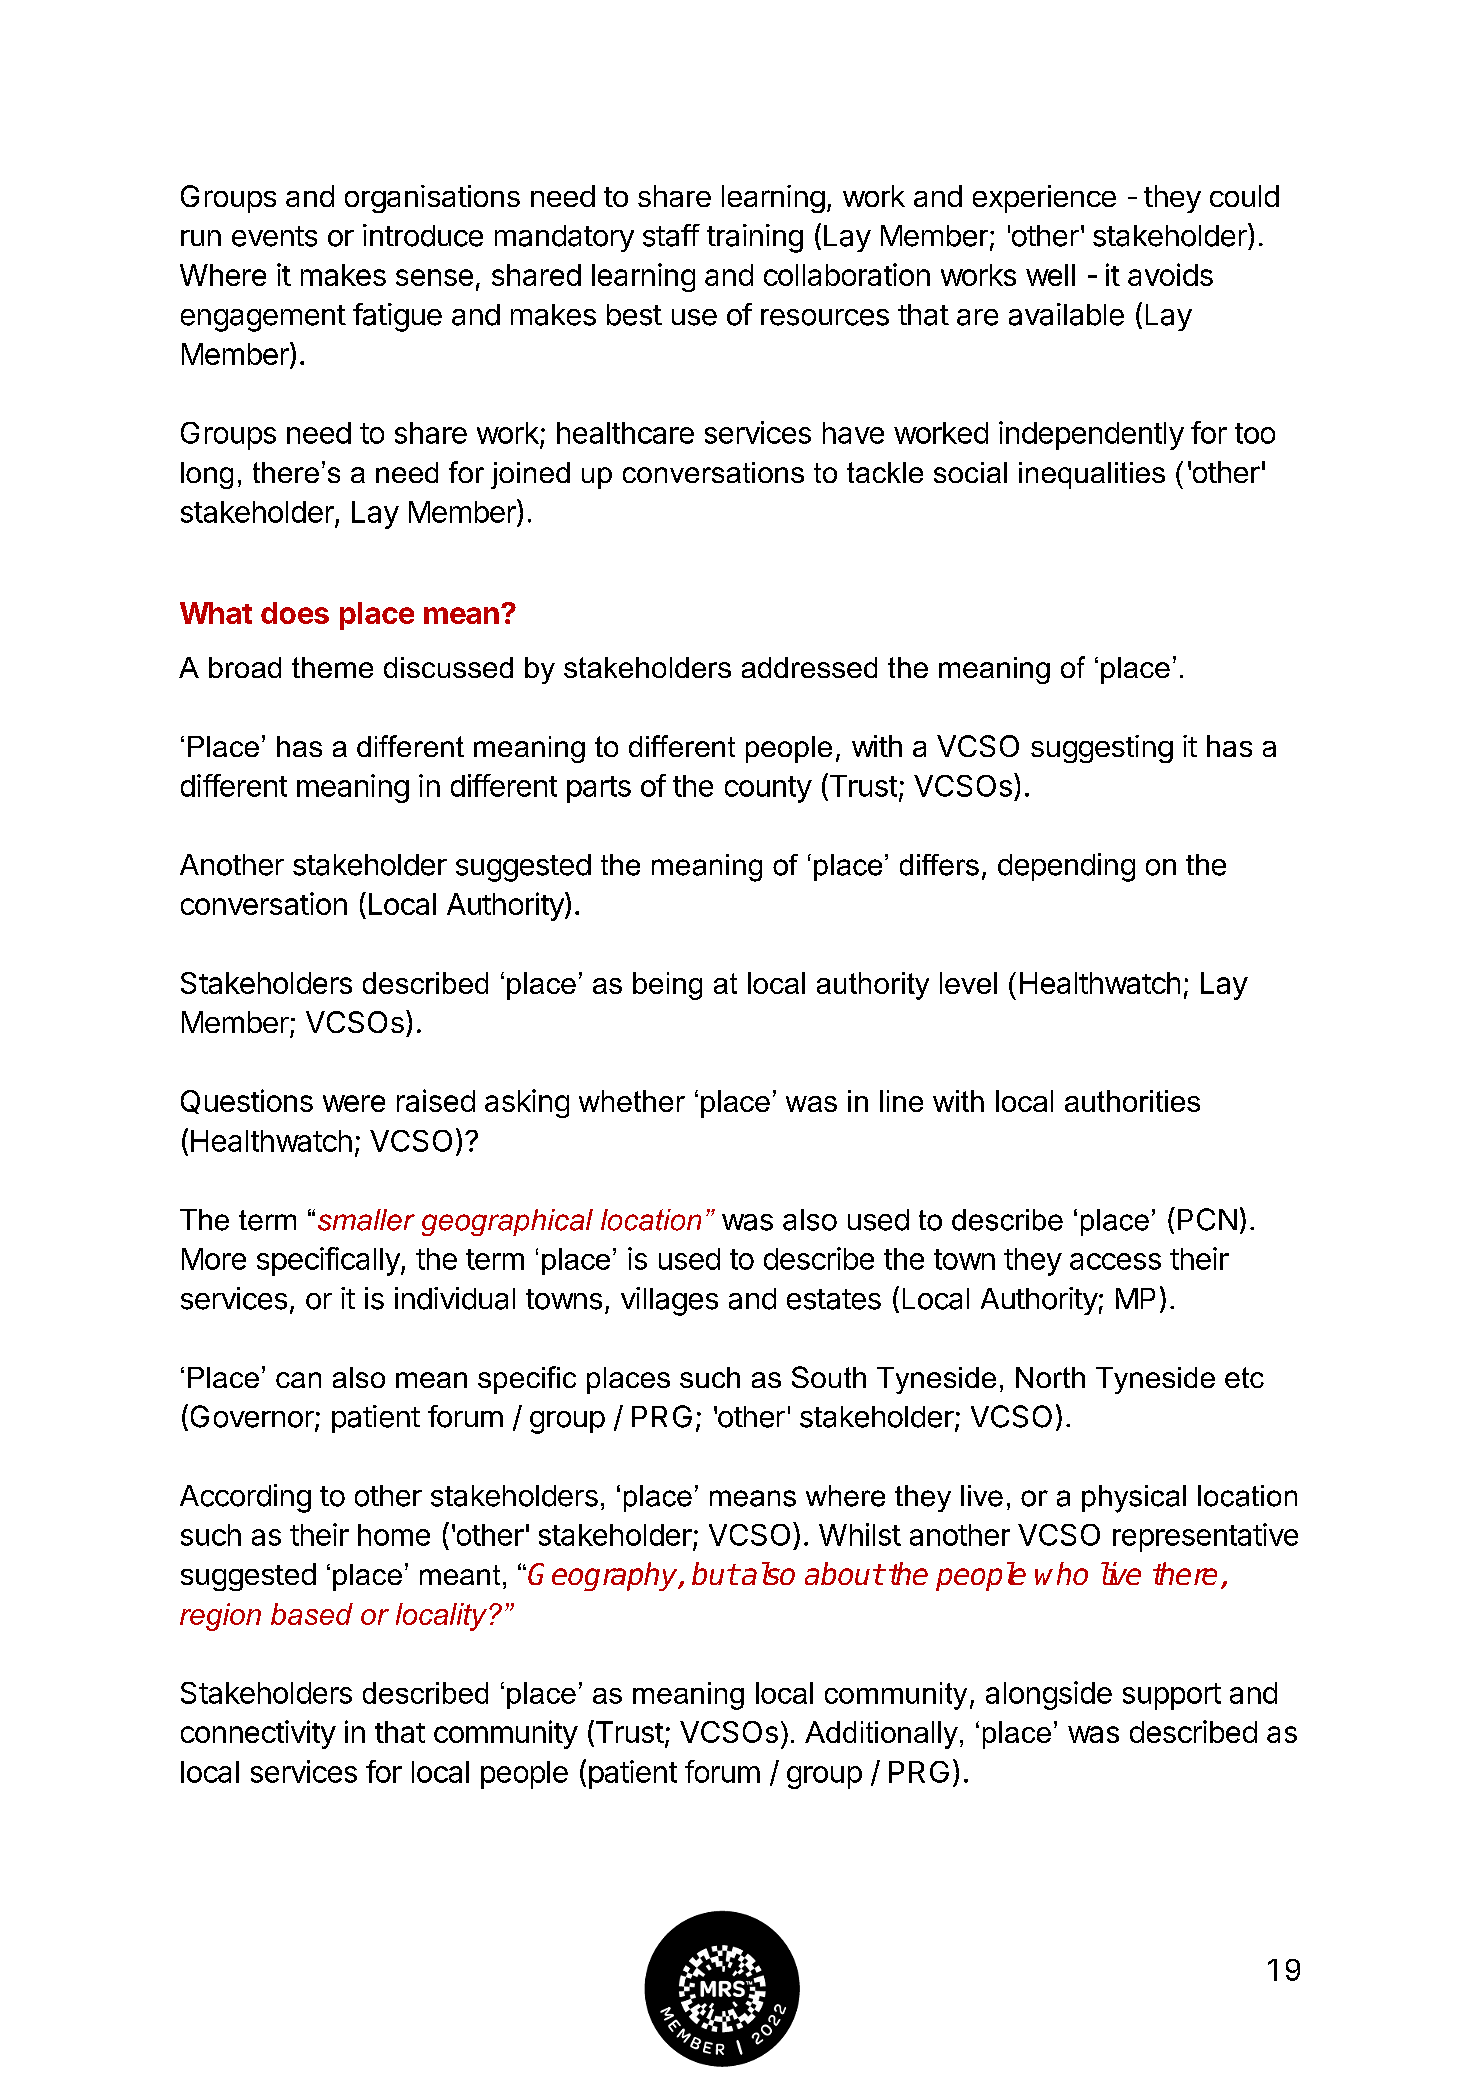 The height and width of the screenshot is (2092, 1479). I want to click on access, so click(1115, 1261).
